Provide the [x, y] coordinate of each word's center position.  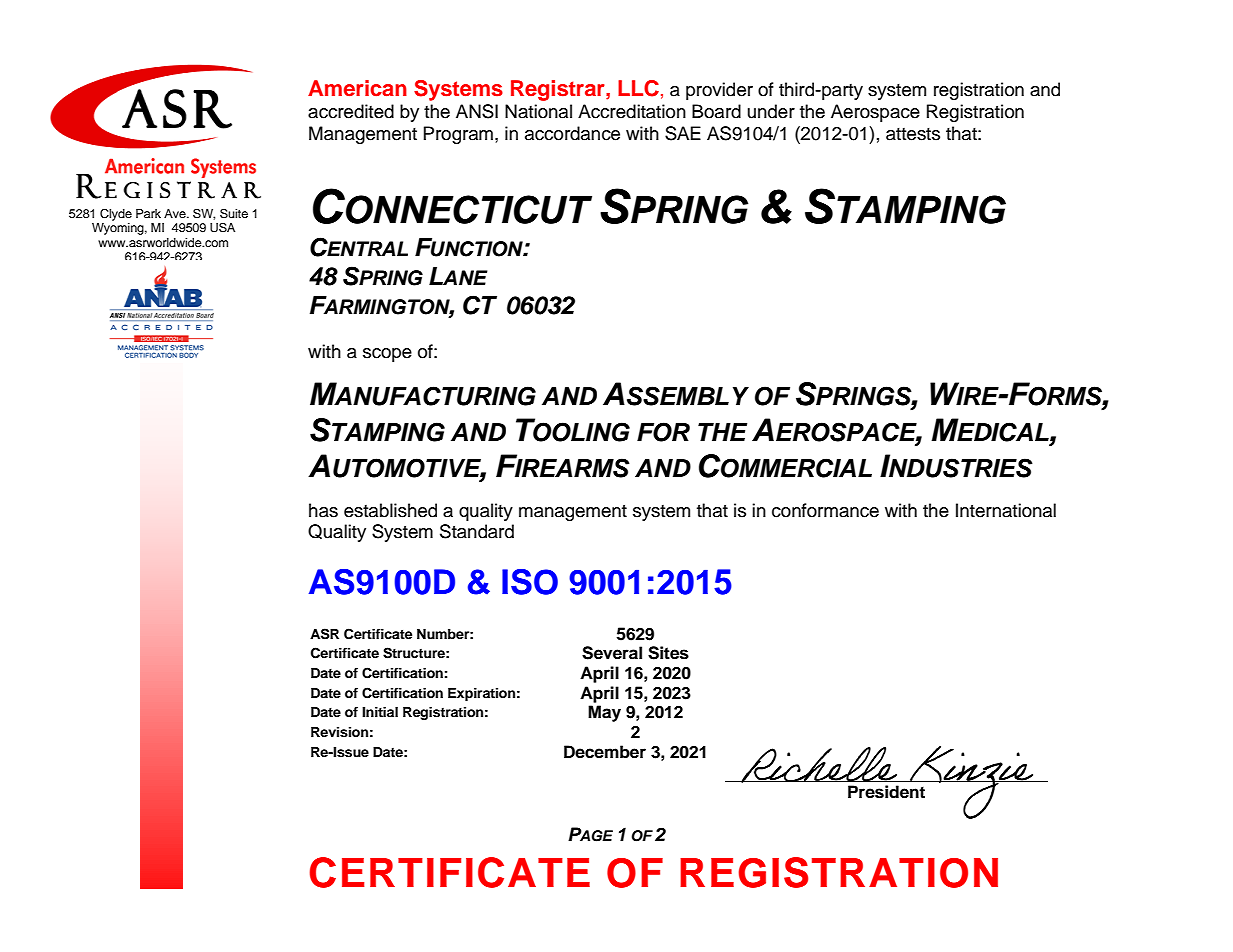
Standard [477, 531]
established [390, 510]
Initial [380, 712]
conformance [825, 510]
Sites [668, 653]
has [323, 510]
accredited [351, 111]
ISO [530, 582]
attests [913, 134]
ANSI [477, 111]
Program [458, 135]
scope [387, 355]
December [605, 752]
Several [612, 653]
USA [222, 227]
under [771, 111]
